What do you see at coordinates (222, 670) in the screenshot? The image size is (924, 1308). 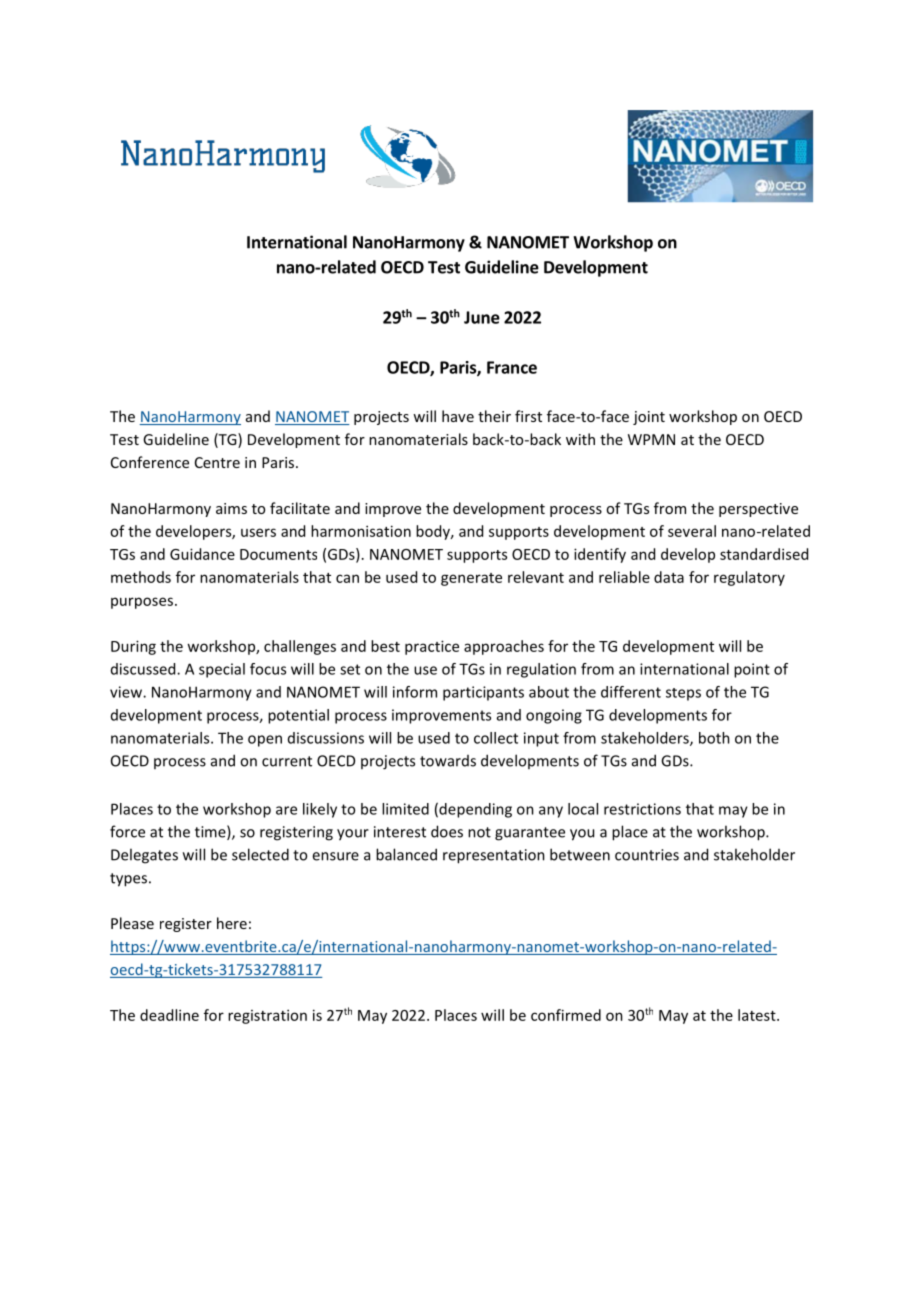 I see `special` at bounding box center [222, 670].
